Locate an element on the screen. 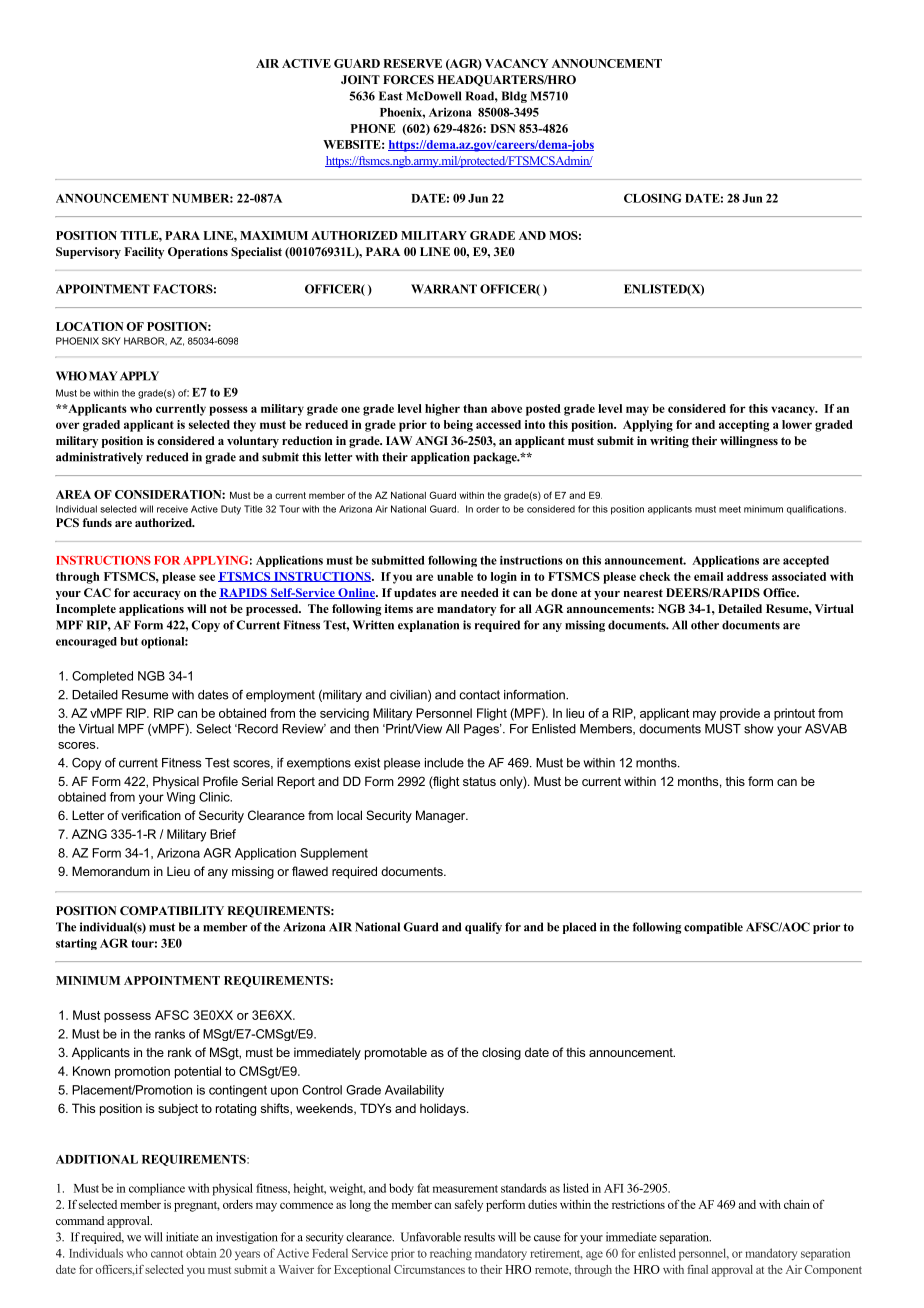  Unfavorable is located at coordinates (431, 1237).
